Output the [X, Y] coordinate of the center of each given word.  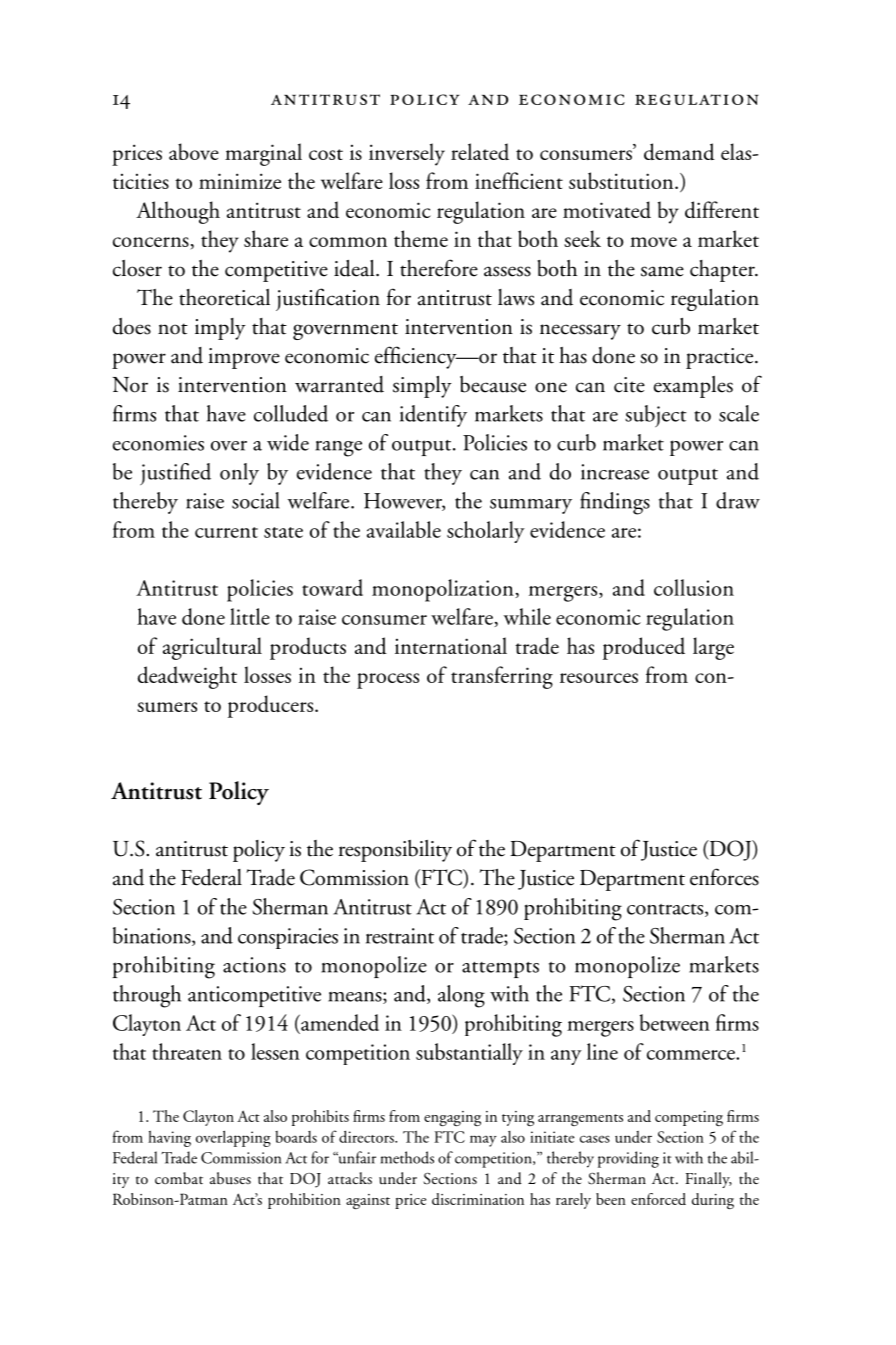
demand [679, 151]
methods [407, 1157]
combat [179, 1178]
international [451, 645]
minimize [240, 181]
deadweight [187, 677]
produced [644, 648]
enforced [658, 1199]
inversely [407, 154]
